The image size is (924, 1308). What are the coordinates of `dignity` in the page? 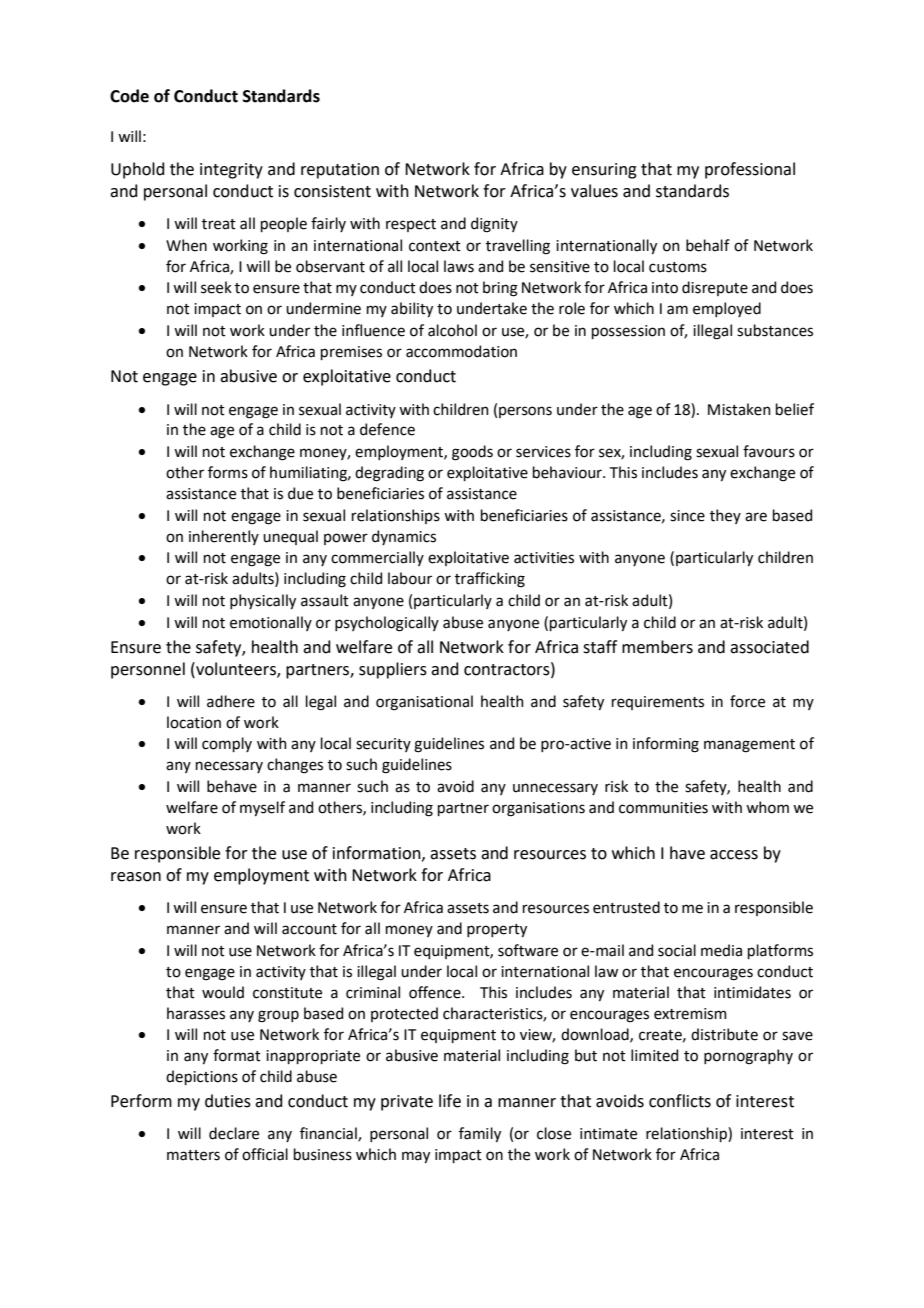 It's located at (494, 225).
